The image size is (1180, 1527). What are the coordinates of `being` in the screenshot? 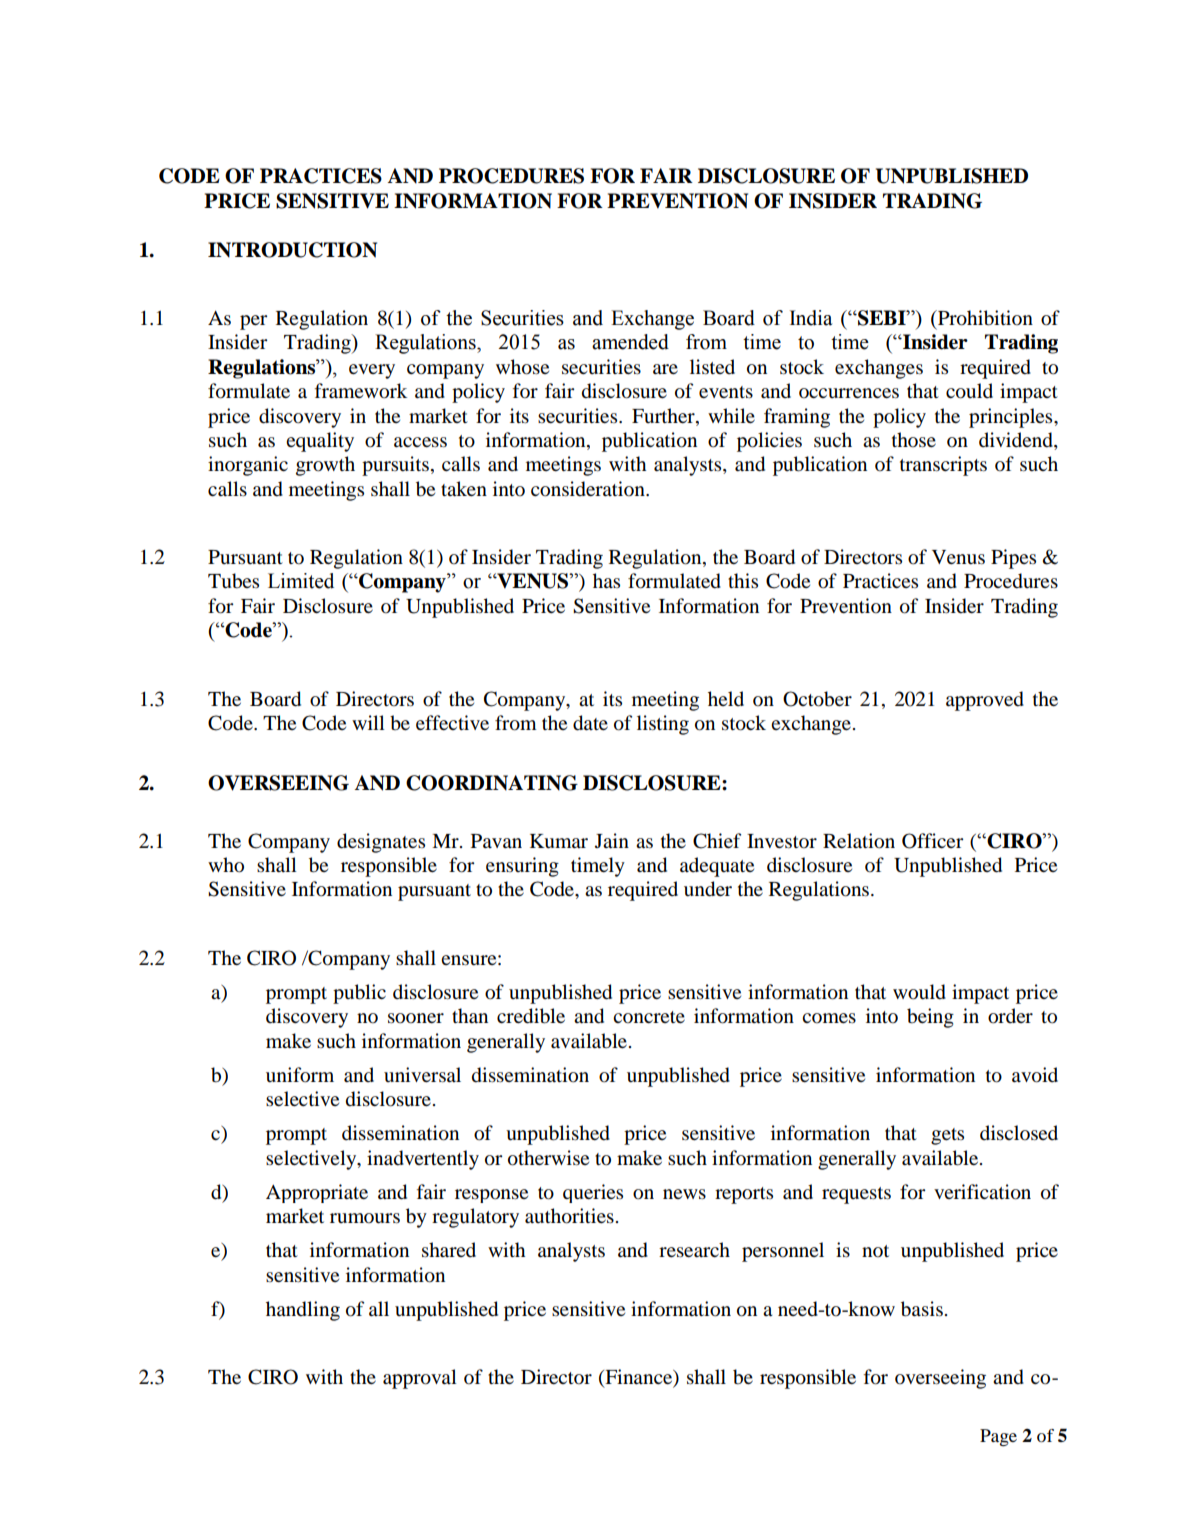 It's located at (930, 1018).
